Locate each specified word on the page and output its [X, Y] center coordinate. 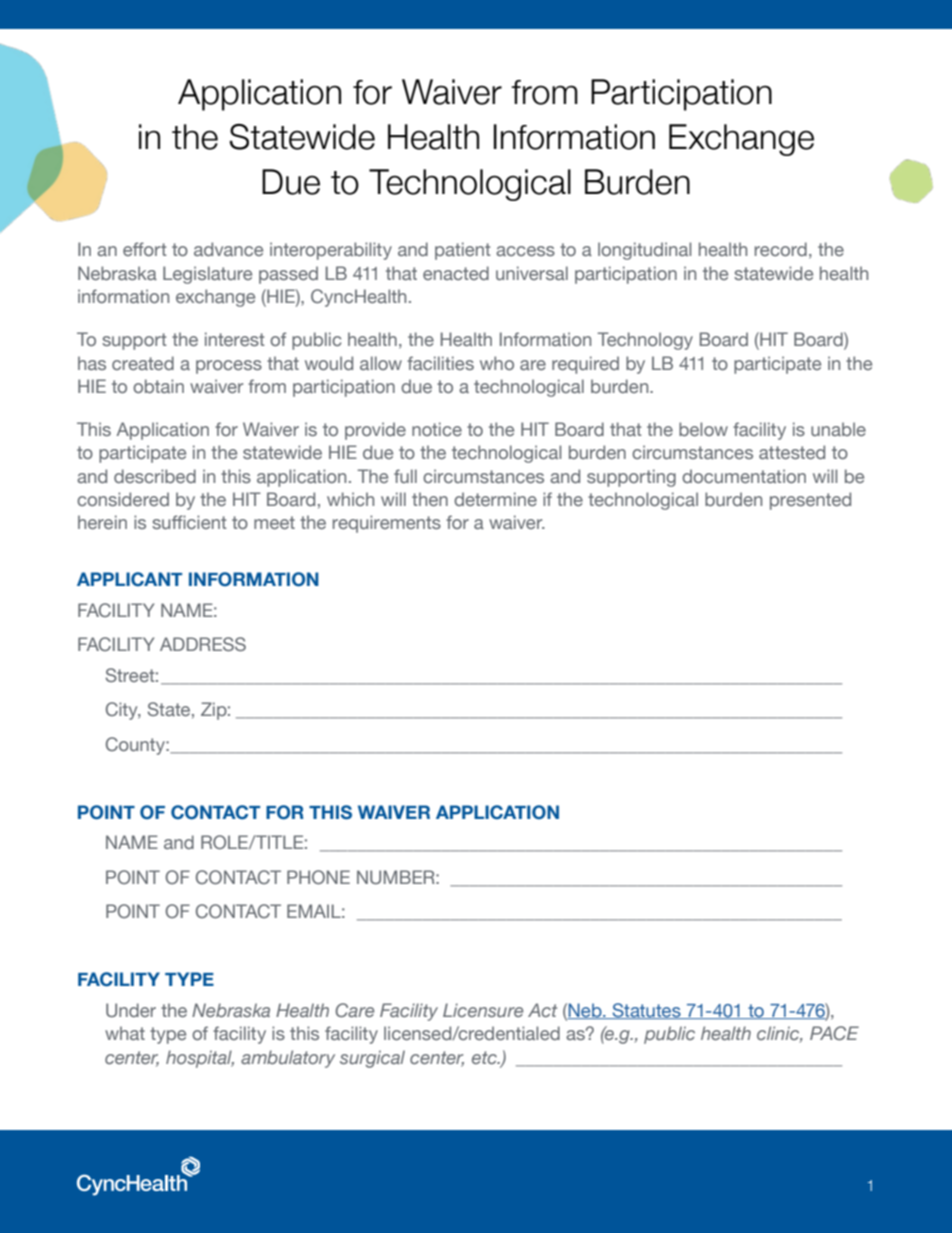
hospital [200, 1059]
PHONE [318, 877]
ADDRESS [203, 644]
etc [485, 1057]
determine [495, 499]
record [781, 249]
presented [810, 501]
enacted [456, 273]
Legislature [207, 275]
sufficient [189, 522]
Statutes [646, 1011]
